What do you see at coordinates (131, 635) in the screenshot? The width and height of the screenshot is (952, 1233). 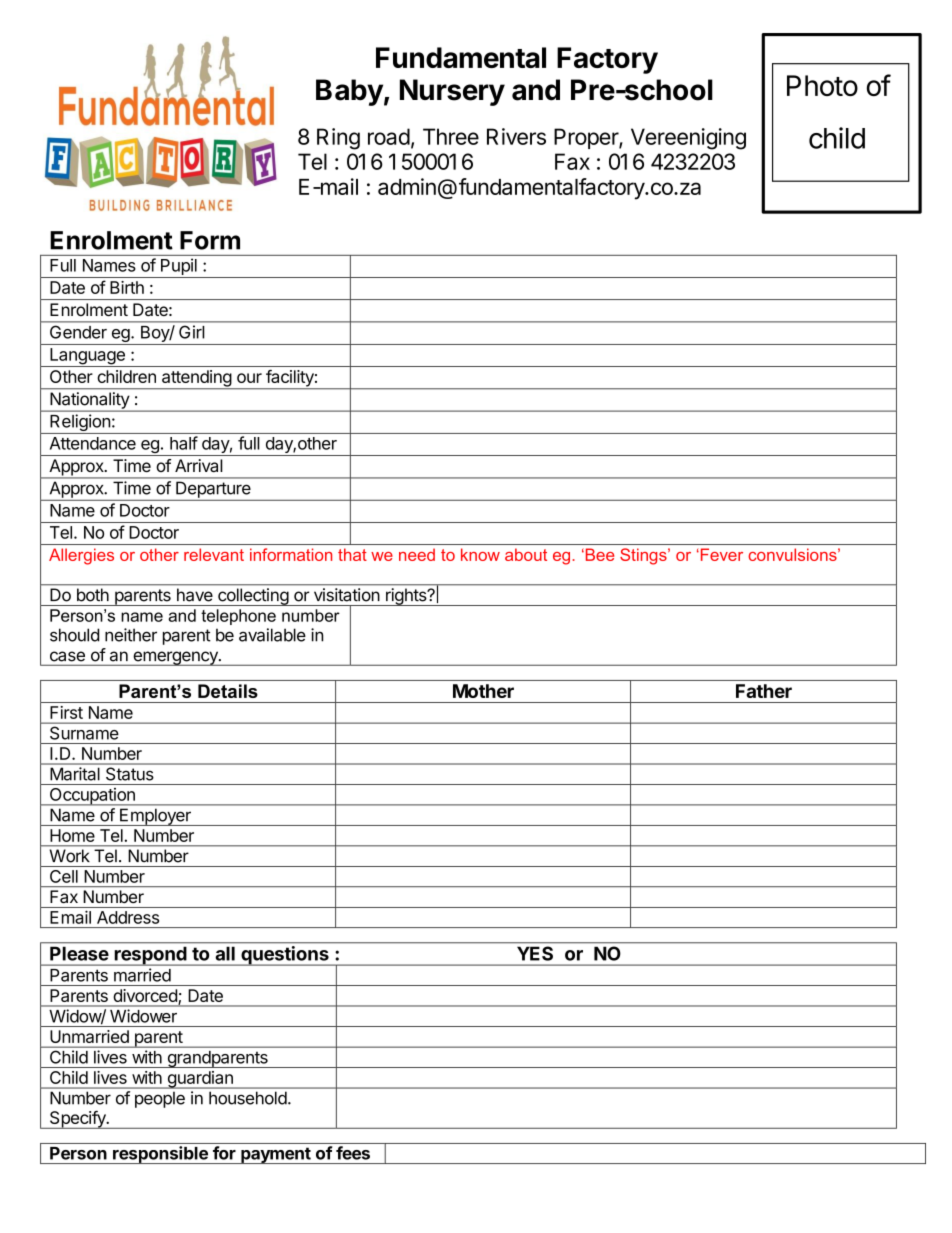 I see `neither` at bounding box center [131, 635].
